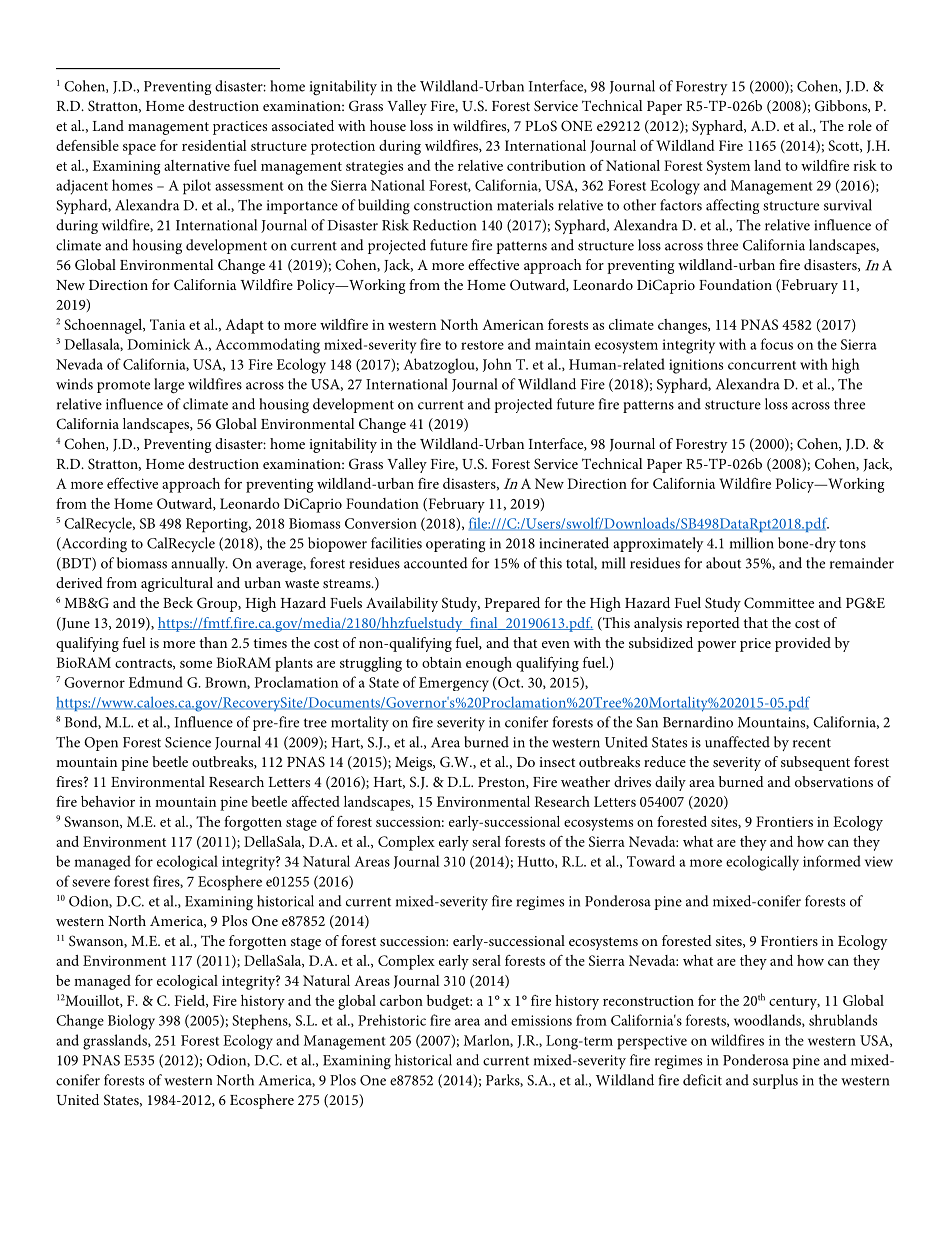 The height and width of the screenshot is (1233, 952). Describe the element at coordinates (197, 165) in the screenshot. I see `alternative` at that location.
